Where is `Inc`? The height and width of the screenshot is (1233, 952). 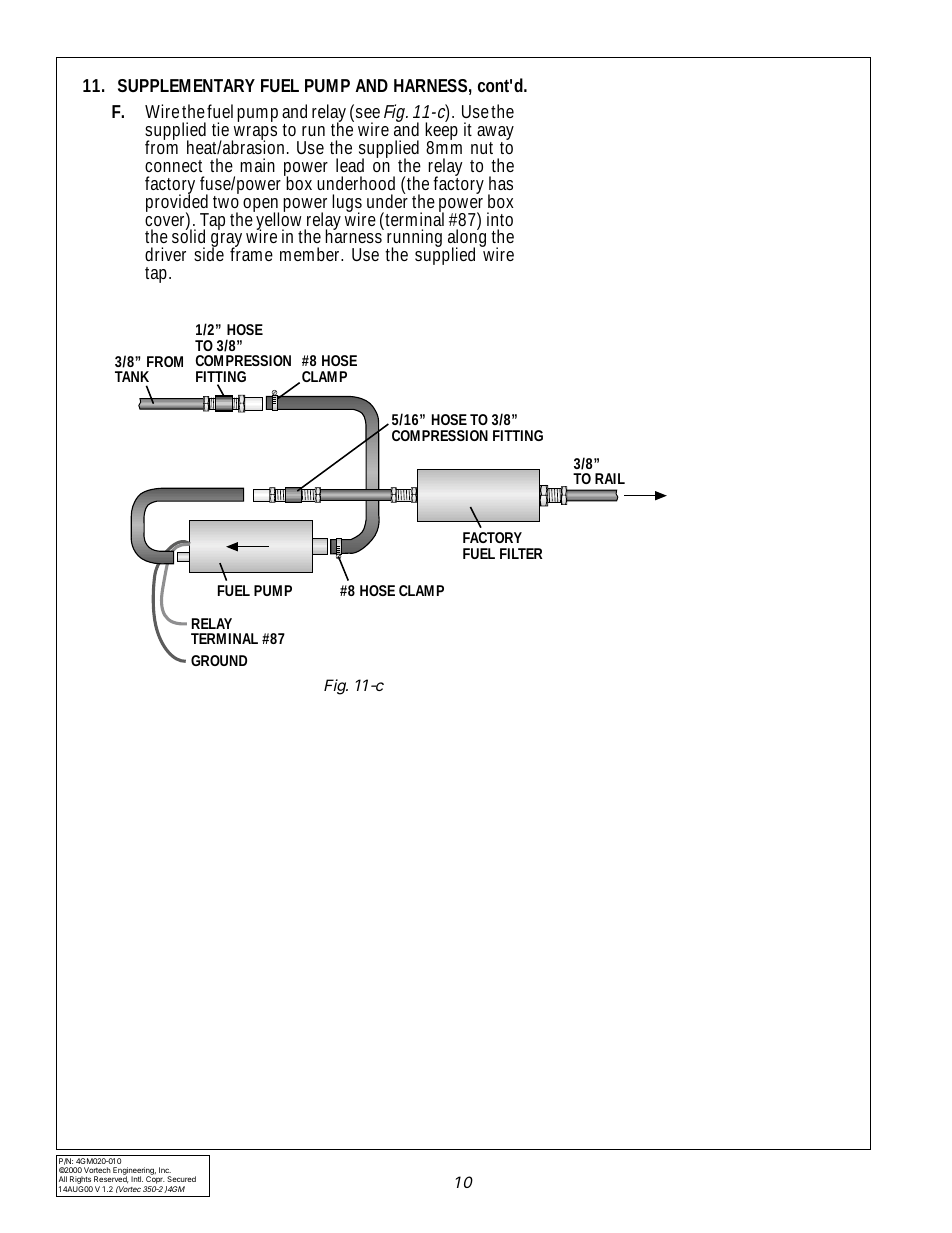
Inc is located at coordinates (165, 1170).
